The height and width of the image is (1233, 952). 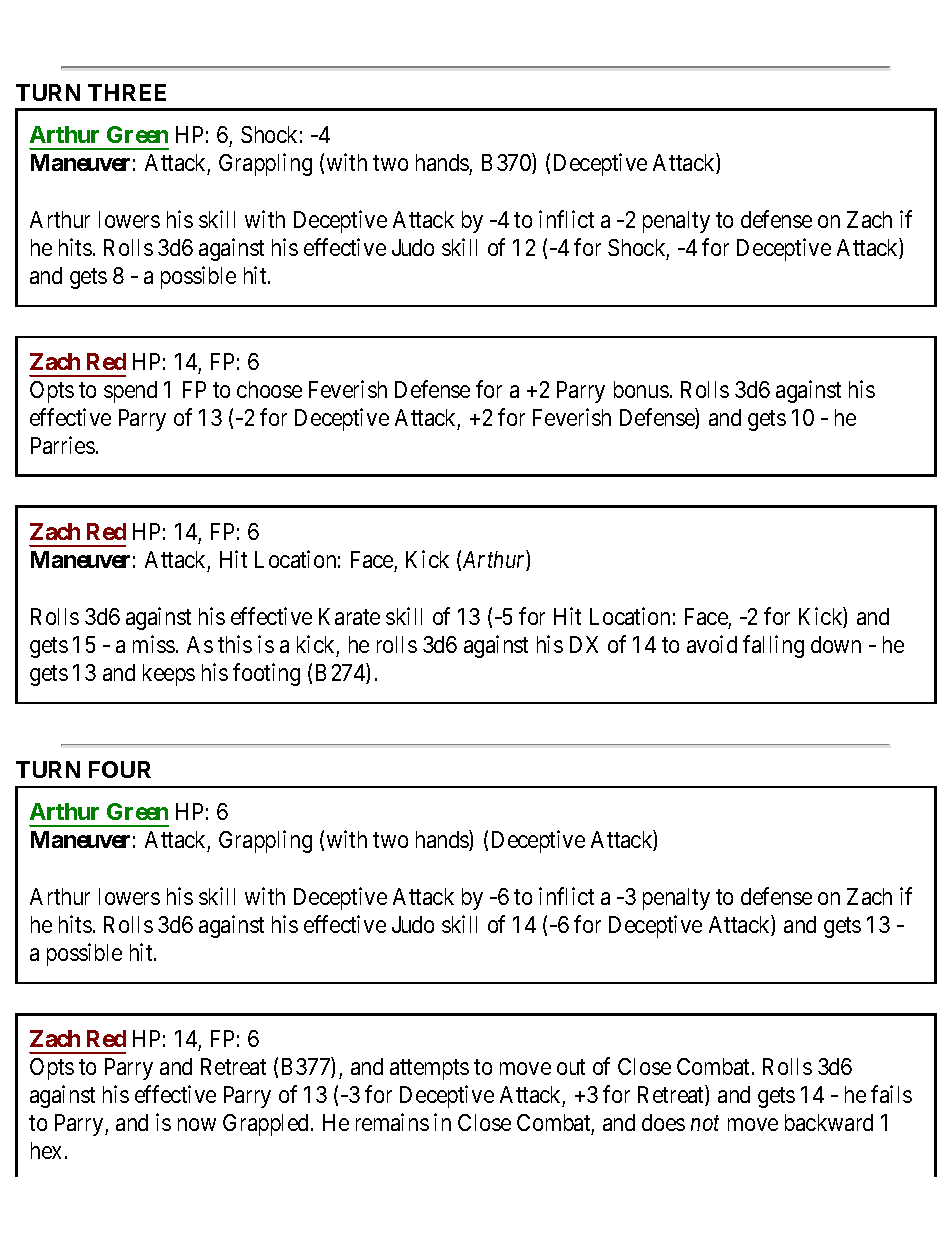 What do you see at coordinates (269, 389) in the image?
I see `choose` at bounding box center [269, 389].
